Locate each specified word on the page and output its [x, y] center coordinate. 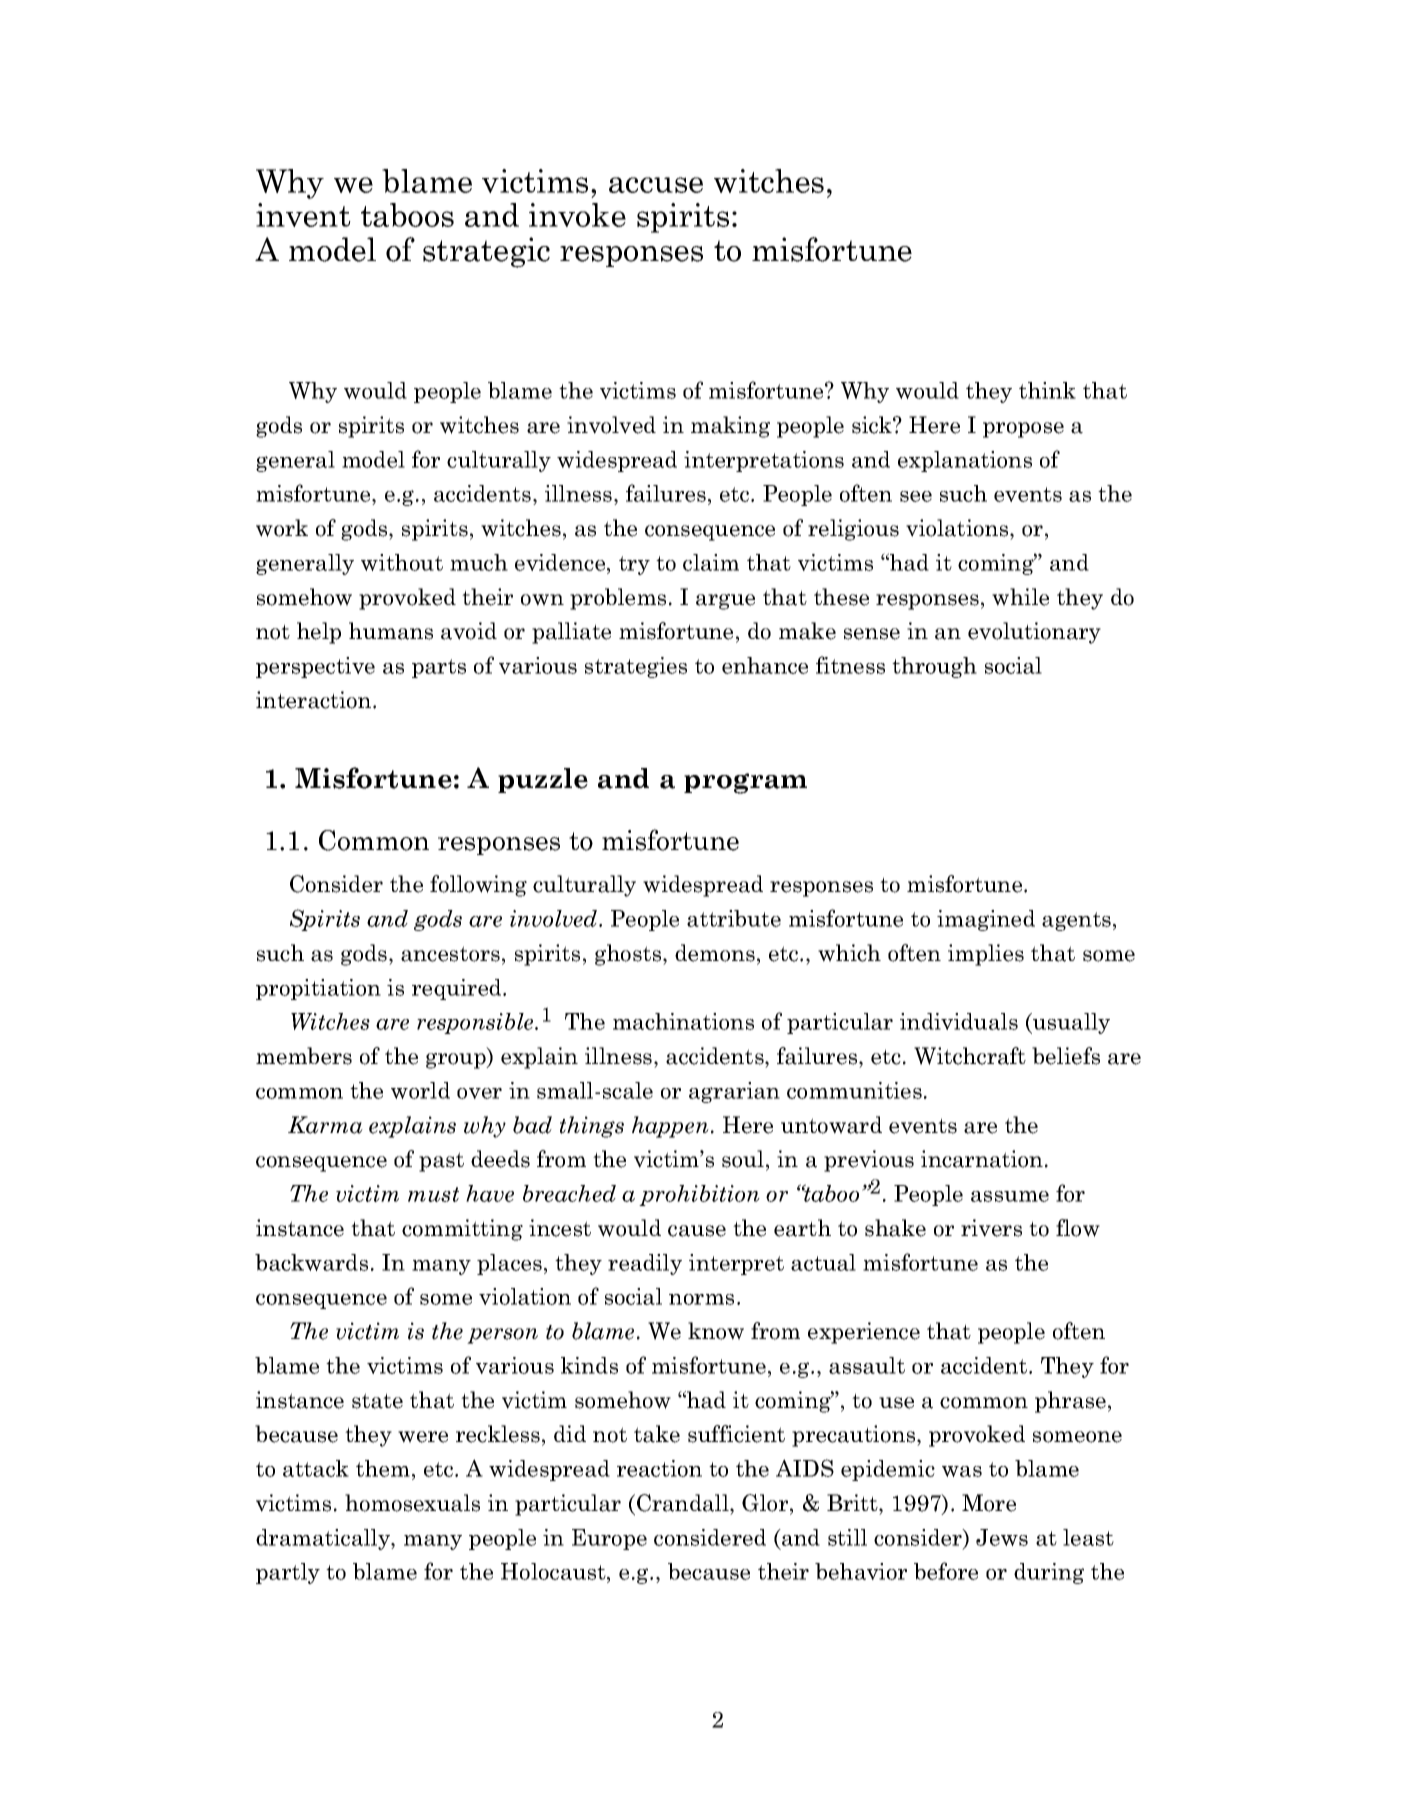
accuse [656, 185]
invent [303, 215]
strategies [636, 667]
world [420, 1090]
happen [670, 1127]
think [1047, 390]
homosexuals [412, 1503]
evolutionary [1034, 633]
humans [391, 631]
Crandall [684, 1503]
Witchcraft [970, 1056]
